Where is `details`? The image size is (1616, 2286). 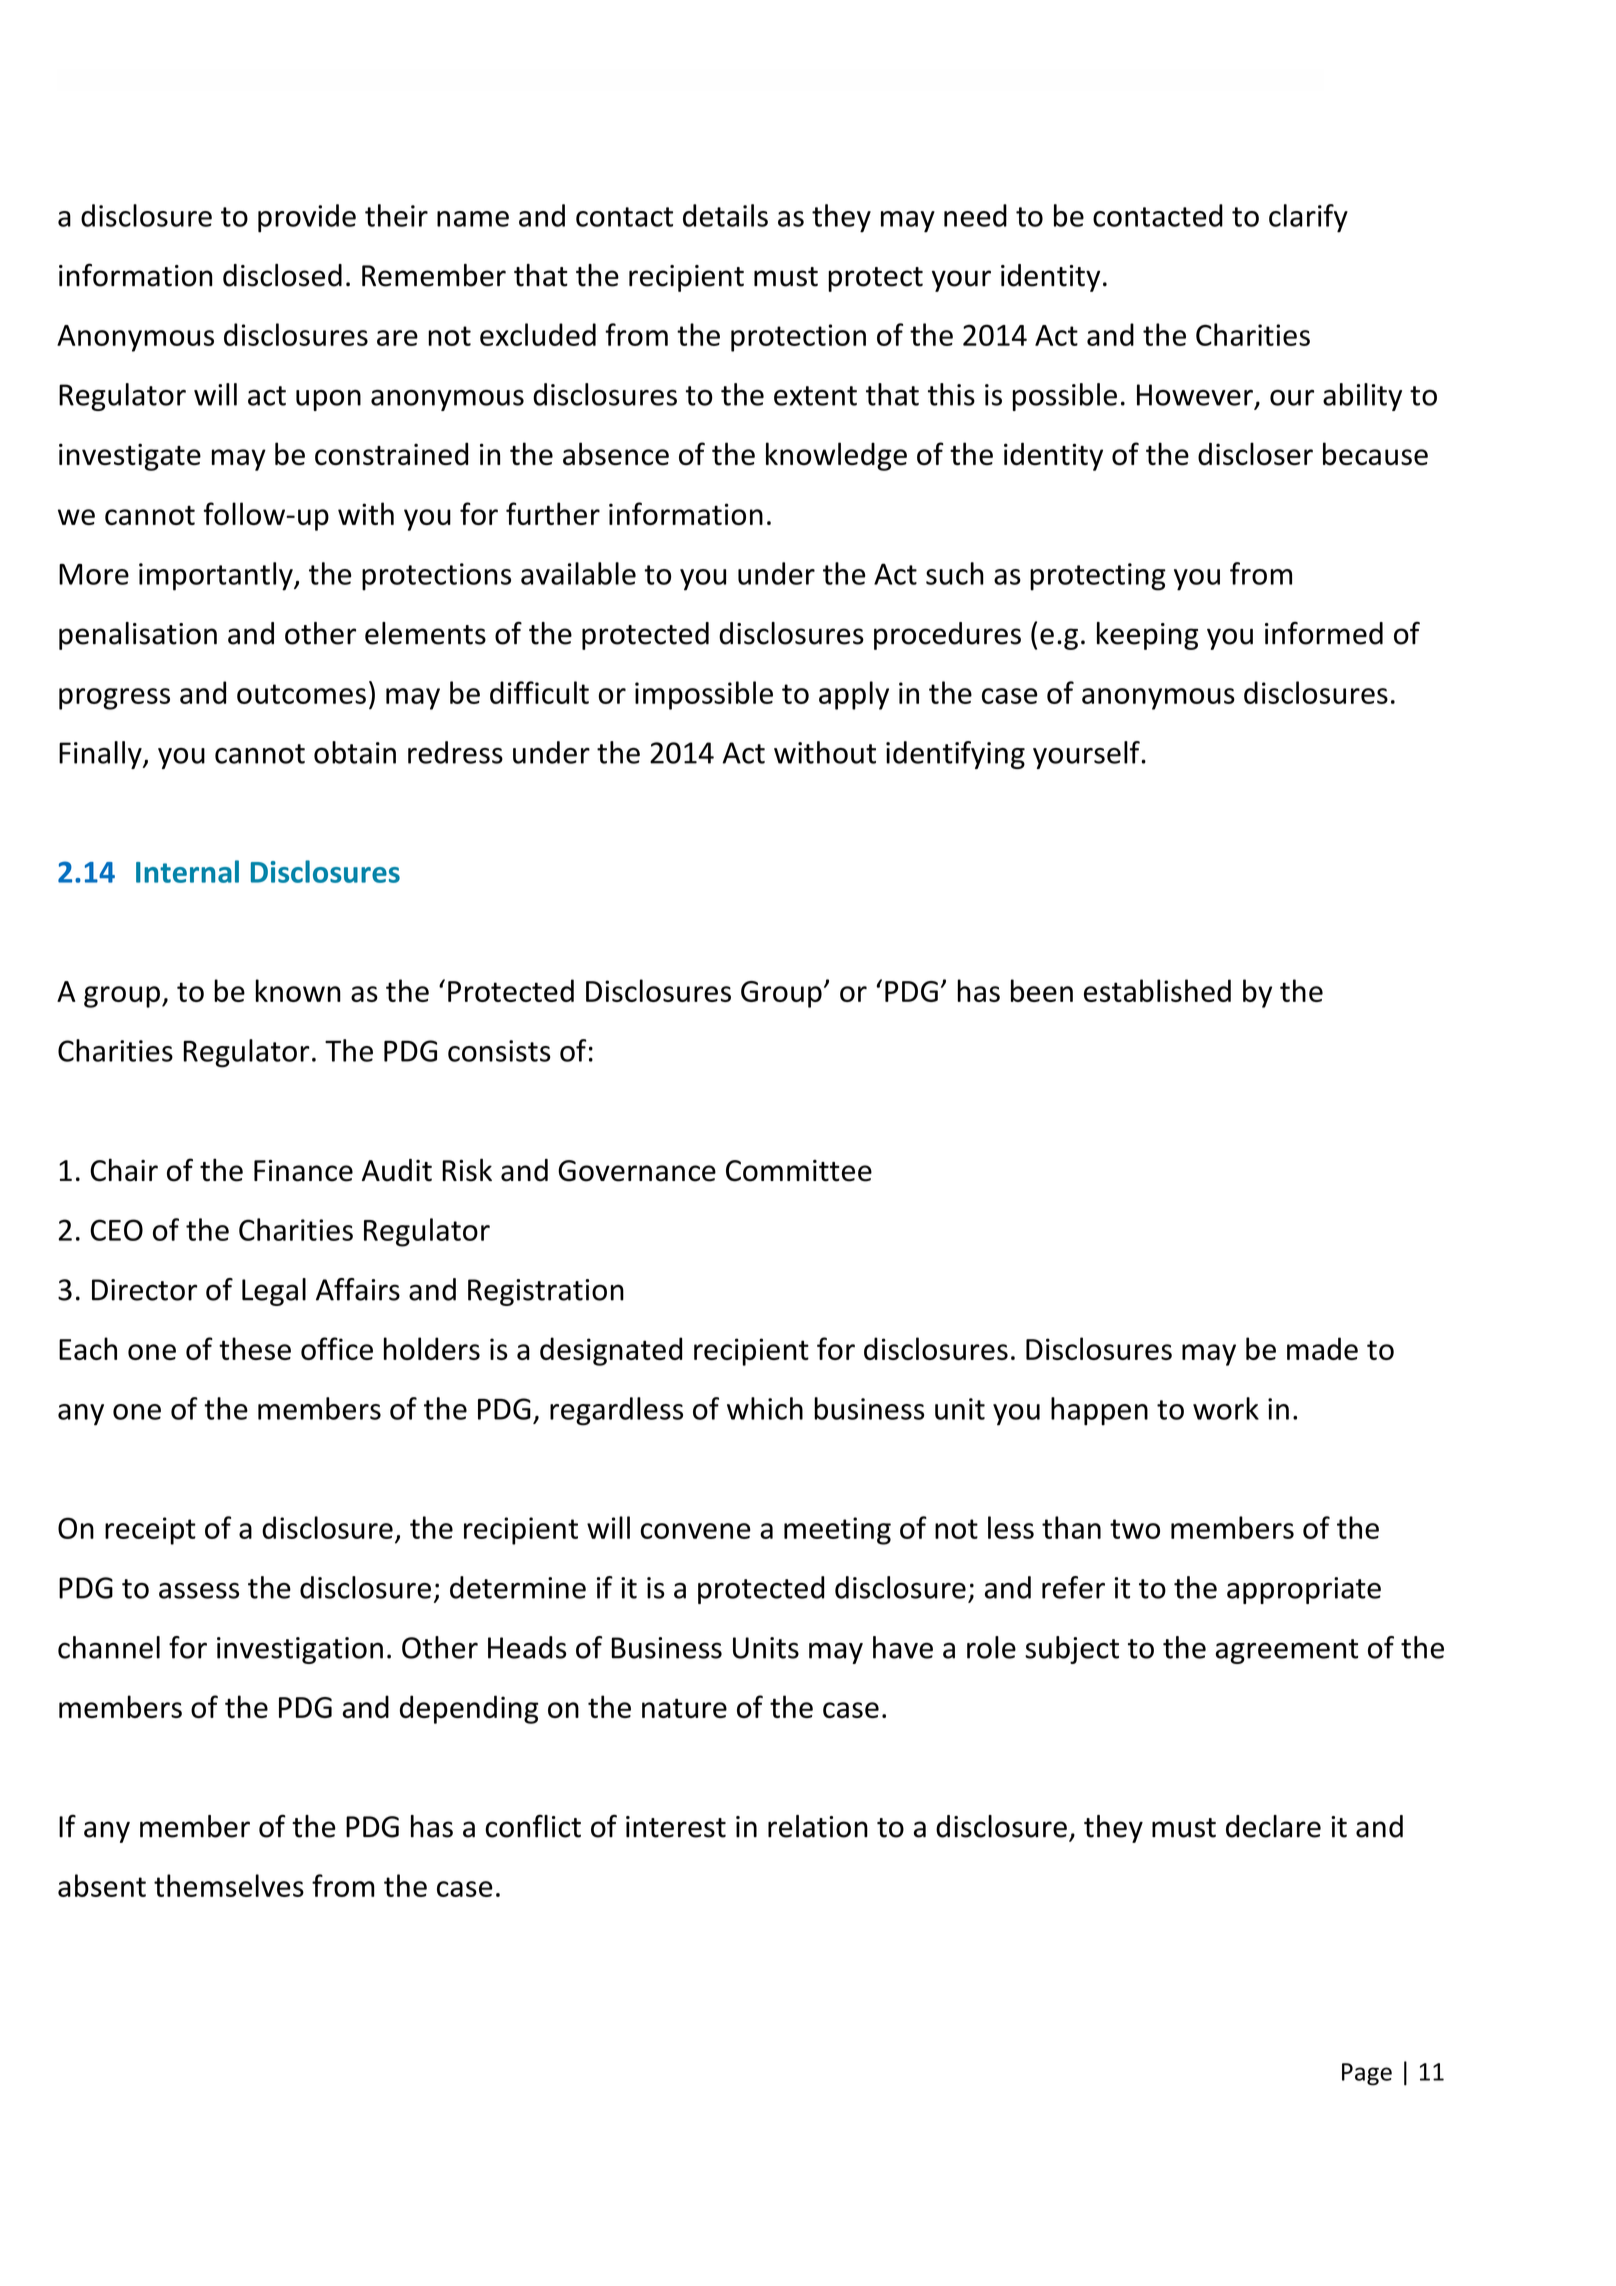
details is located at coordinates (725, 215).
